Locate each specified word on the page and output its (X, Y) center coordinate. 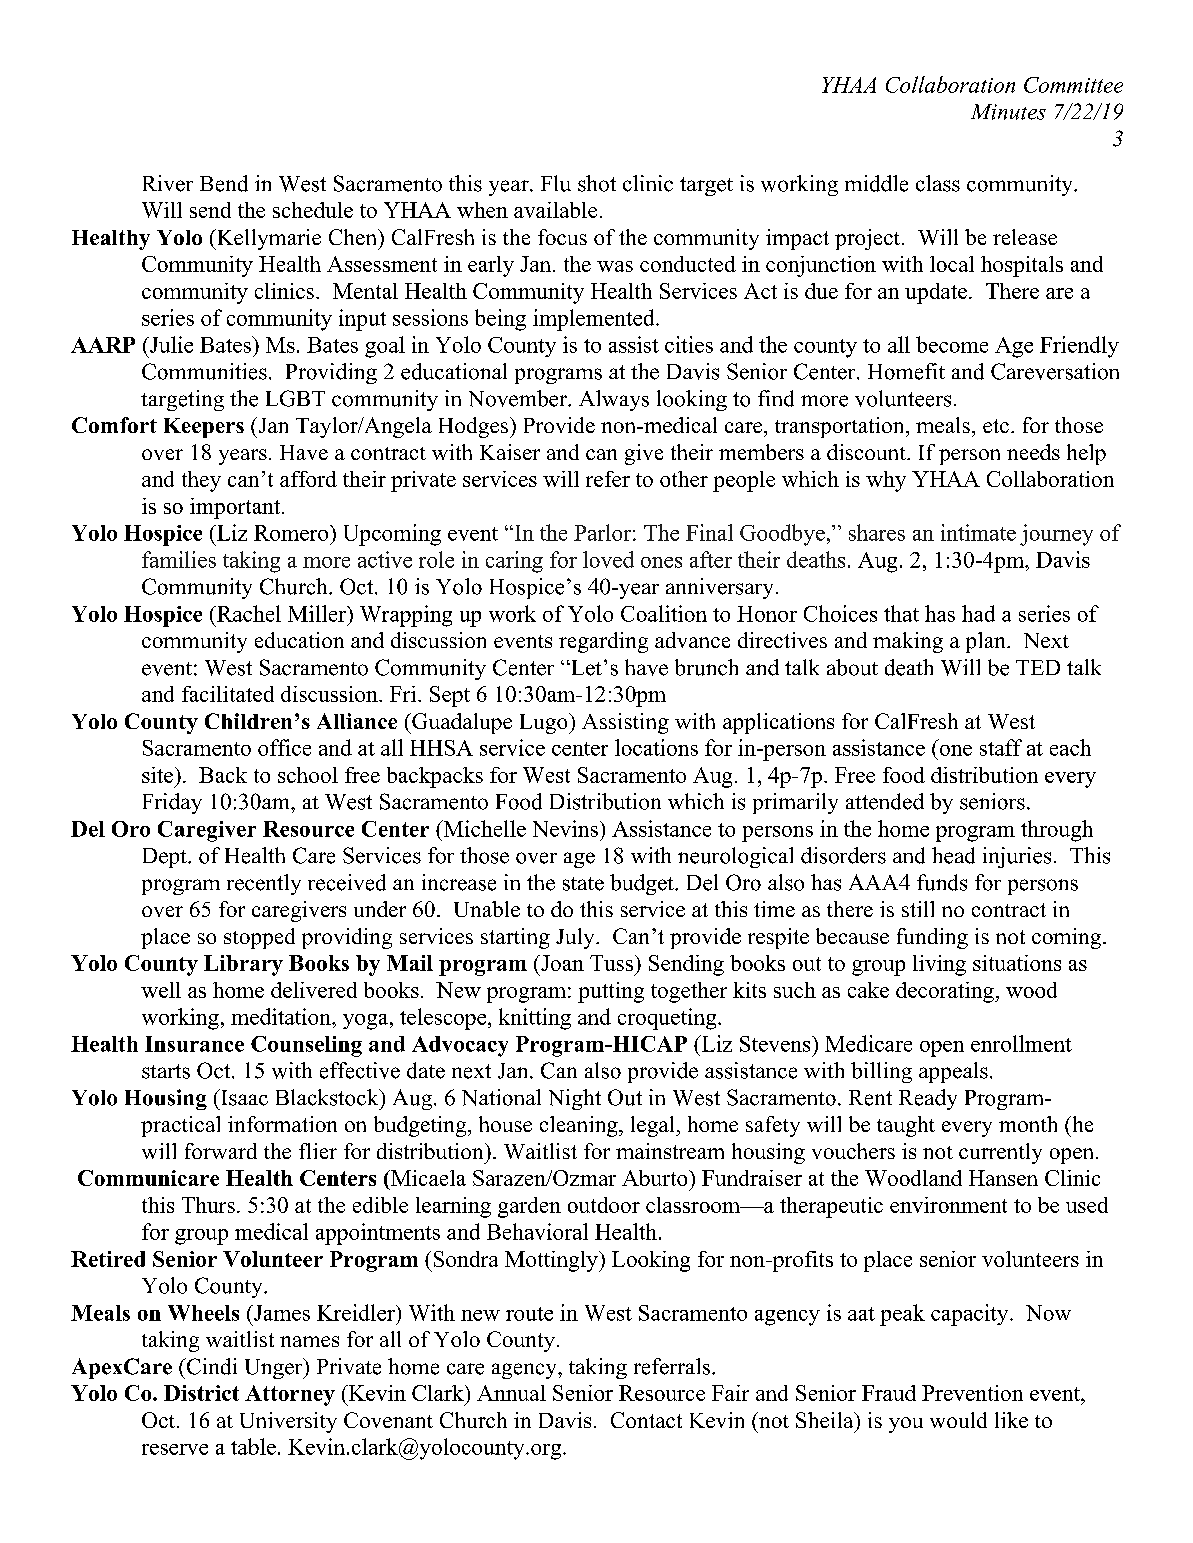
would (958, 1420)
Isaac (243, 1097)
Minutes (1008, 112)
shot (597, 183)
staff (1001, 747)
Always (614, 400)
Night (575, 1099)
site (159, 775)
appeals (953, 1072)
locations (656, 747)
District (201, 1393)
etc (996, 426)
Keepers (204, 428)
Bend (224, 183)
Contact (646, 1420)
